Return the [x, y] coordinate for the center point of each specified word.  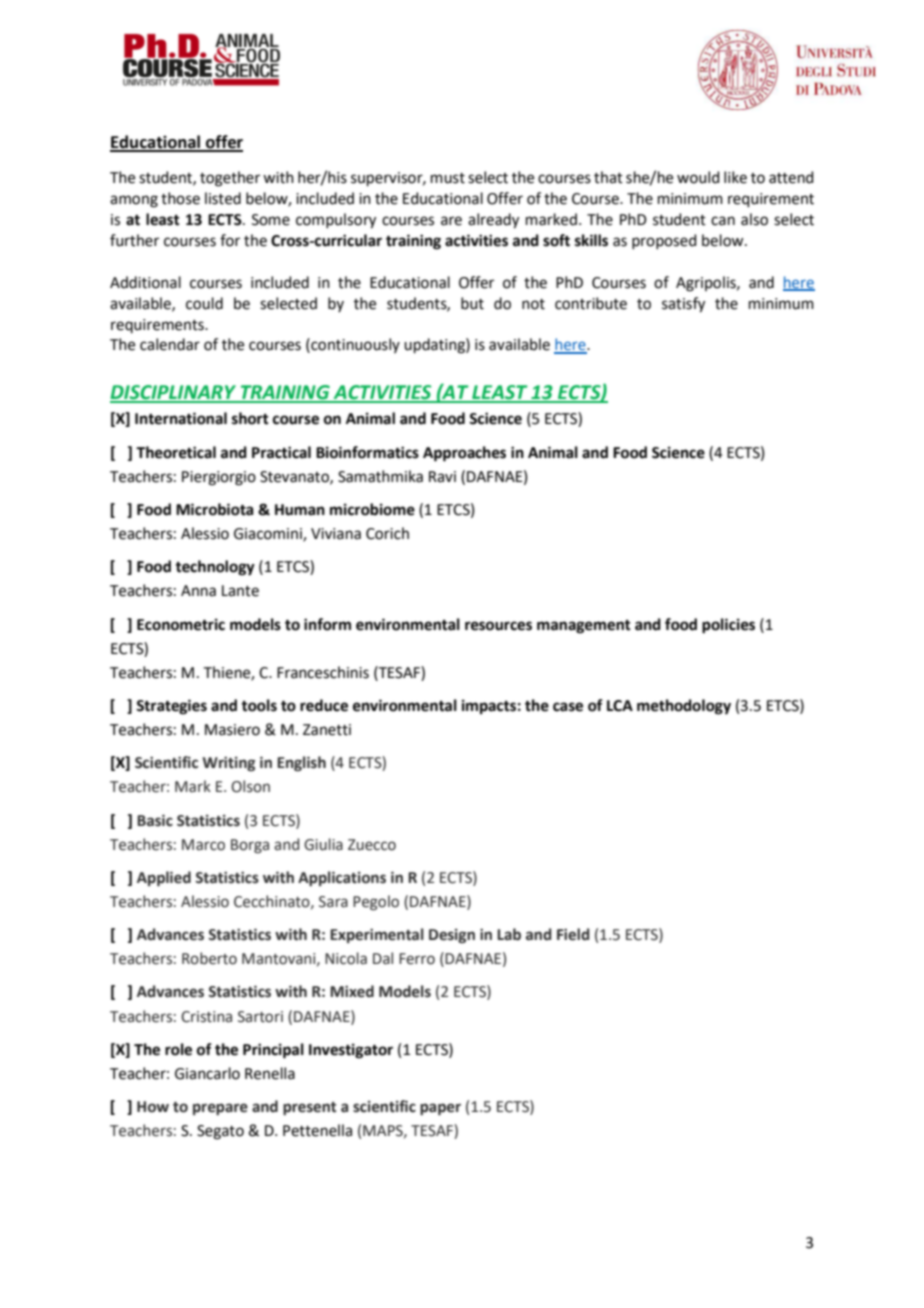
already [493, 221]
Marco [203, 845]
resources [498, 626]
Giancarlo [207, 1073]
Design [452, 936]
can [723, 221]
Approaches [464, 454]
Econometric [181, 624]
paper [440, 1109]
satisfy [683, 305]
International [181, 418]
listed [223, 198]
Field [573, 934]
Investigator [351, 1051]
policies [728, 626]
